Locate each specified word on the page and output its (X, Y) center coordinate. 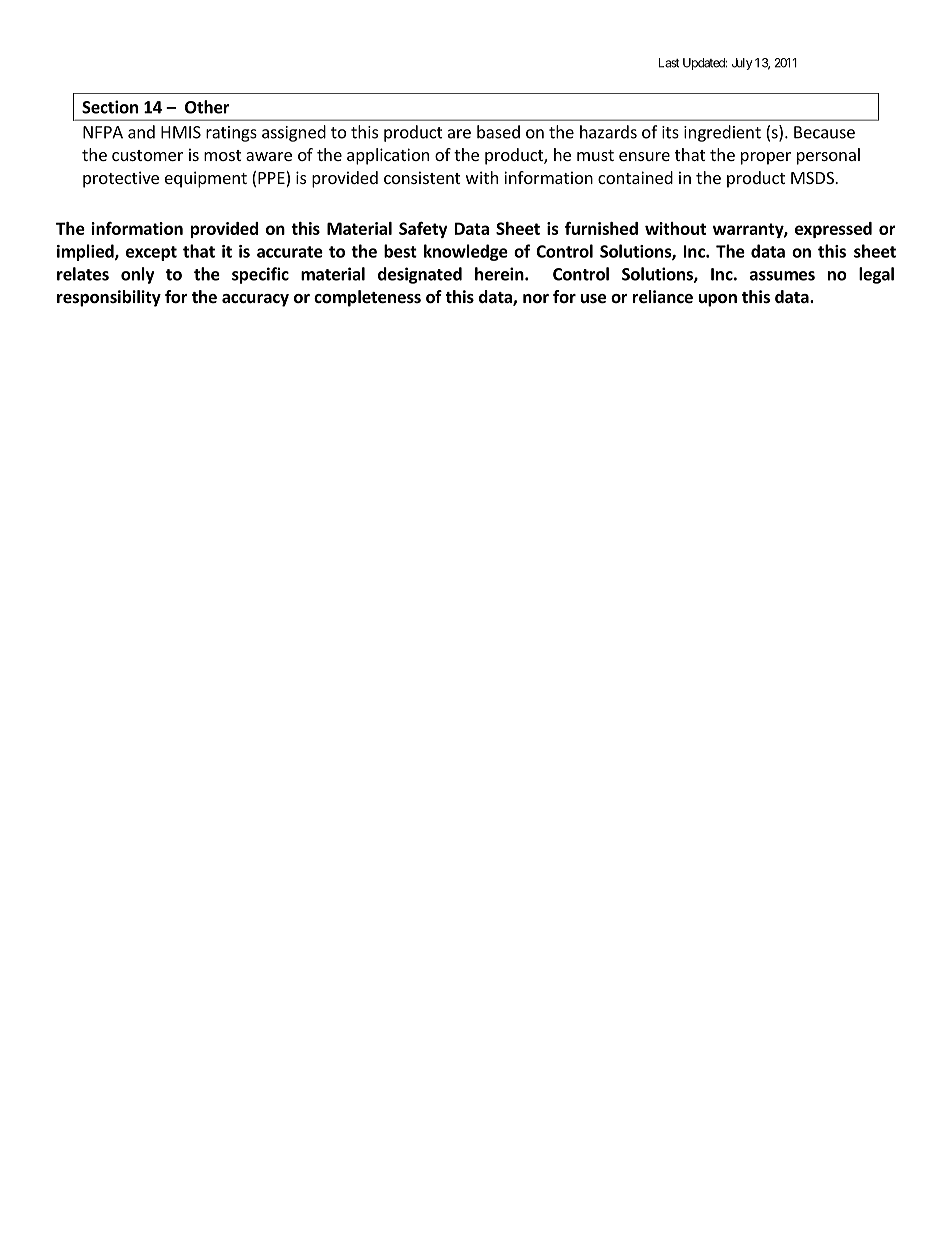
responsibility (109, 298)
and (141, 132)
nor (536, 299)
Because (824, 132)
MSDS (813, 178)
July (742, 64)
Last (669, 63)
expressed (833, 230)
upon (718, 300)
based (498, 132)
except (151, 253)
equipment (206, 179)
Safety (423, 229)
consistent (422, 177)
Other (207, 107)
